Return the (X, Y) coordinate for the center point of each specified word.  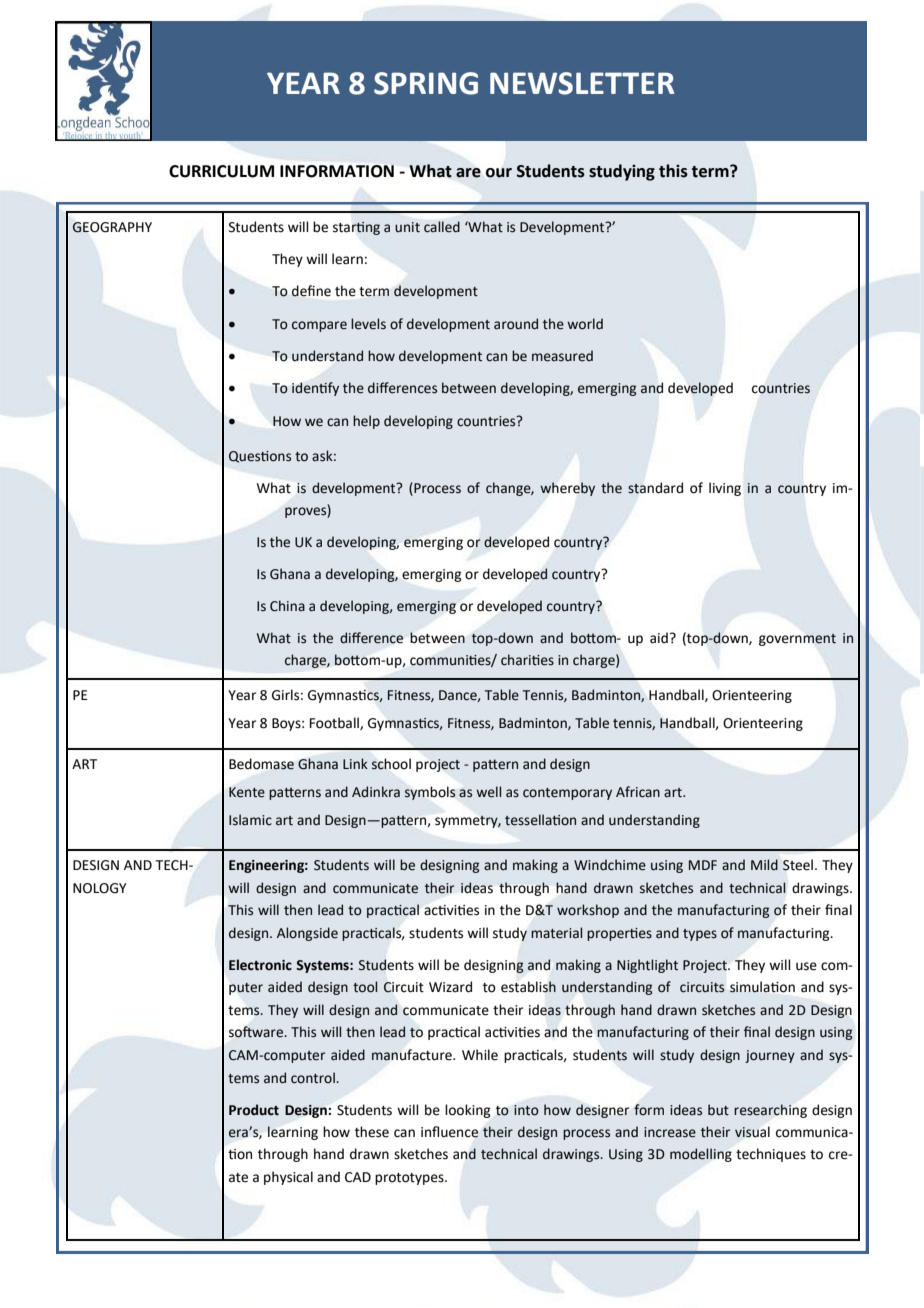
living (725, 489)
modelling (701, 1155)
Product (254, 1110)
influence (449, 1132)
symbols (430, 793)
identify (315, 389)
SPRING (426, 83)
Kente (247, 792)
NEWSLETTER (582, 83)
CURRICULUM (221, 171)
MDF (703, 865)
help (366, 422)
